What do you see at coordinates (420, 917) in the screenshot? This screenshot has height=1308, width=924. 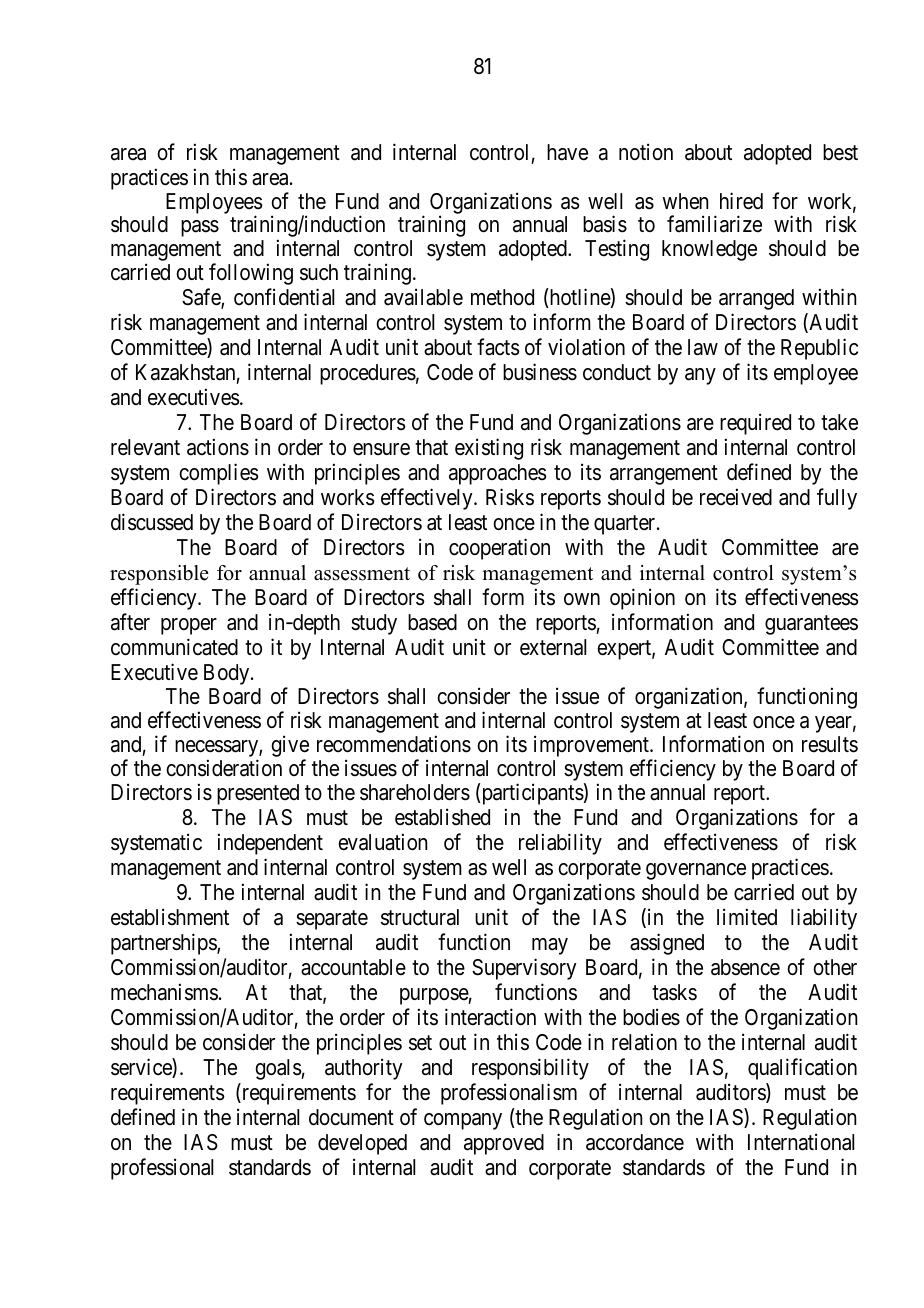 I see `structural` at bounding box center [420, 917].
